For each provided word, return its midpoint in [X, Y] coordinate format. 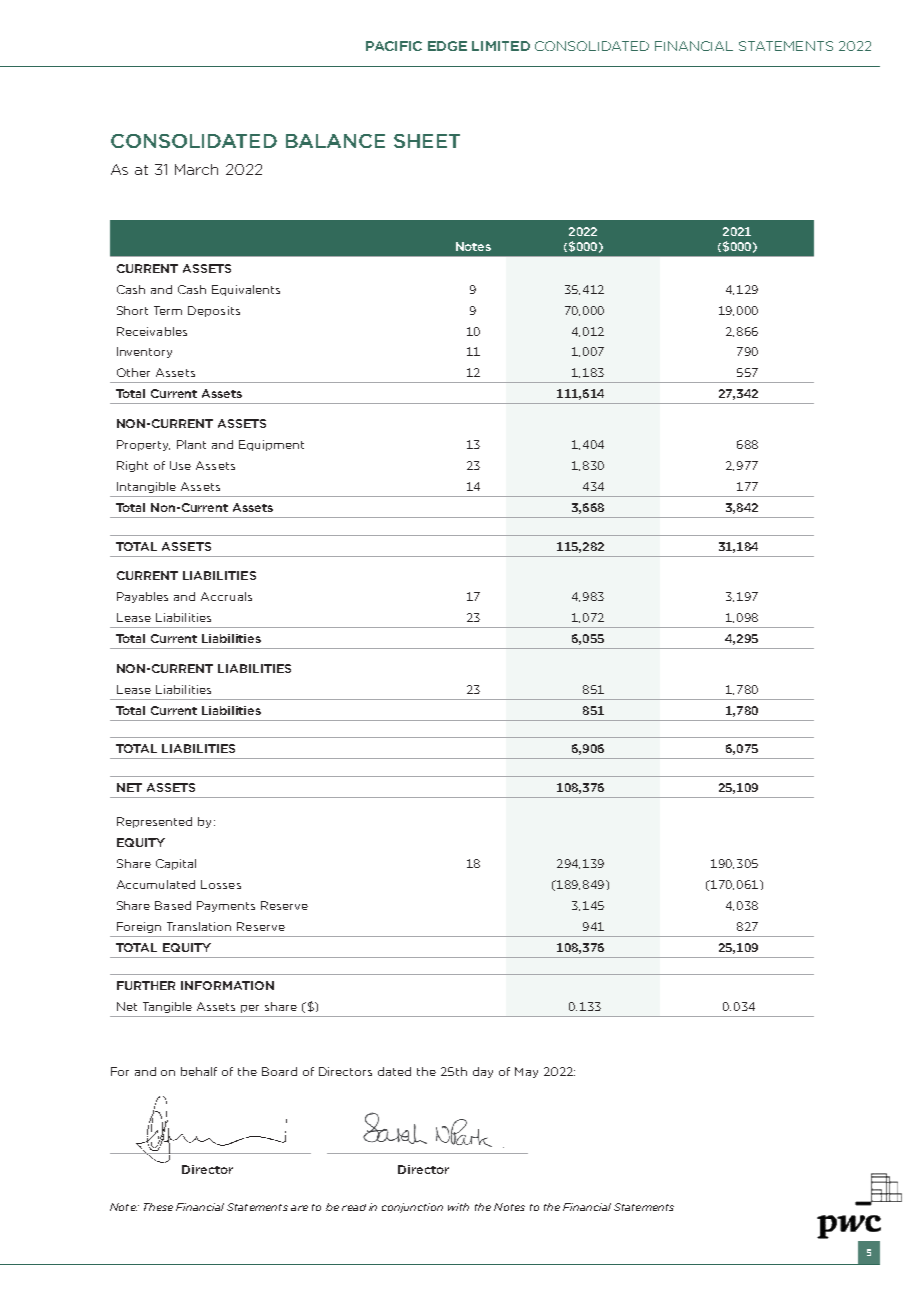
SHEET [427, 141]
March [196, 169]
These [158, 1207]
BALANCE [335, 141]
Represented [154, 822]
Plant [191, 444]
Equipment [271, 445]
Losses [221, 884]
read [354, 1207]
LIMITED [501, 46]
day [483, 1072]
